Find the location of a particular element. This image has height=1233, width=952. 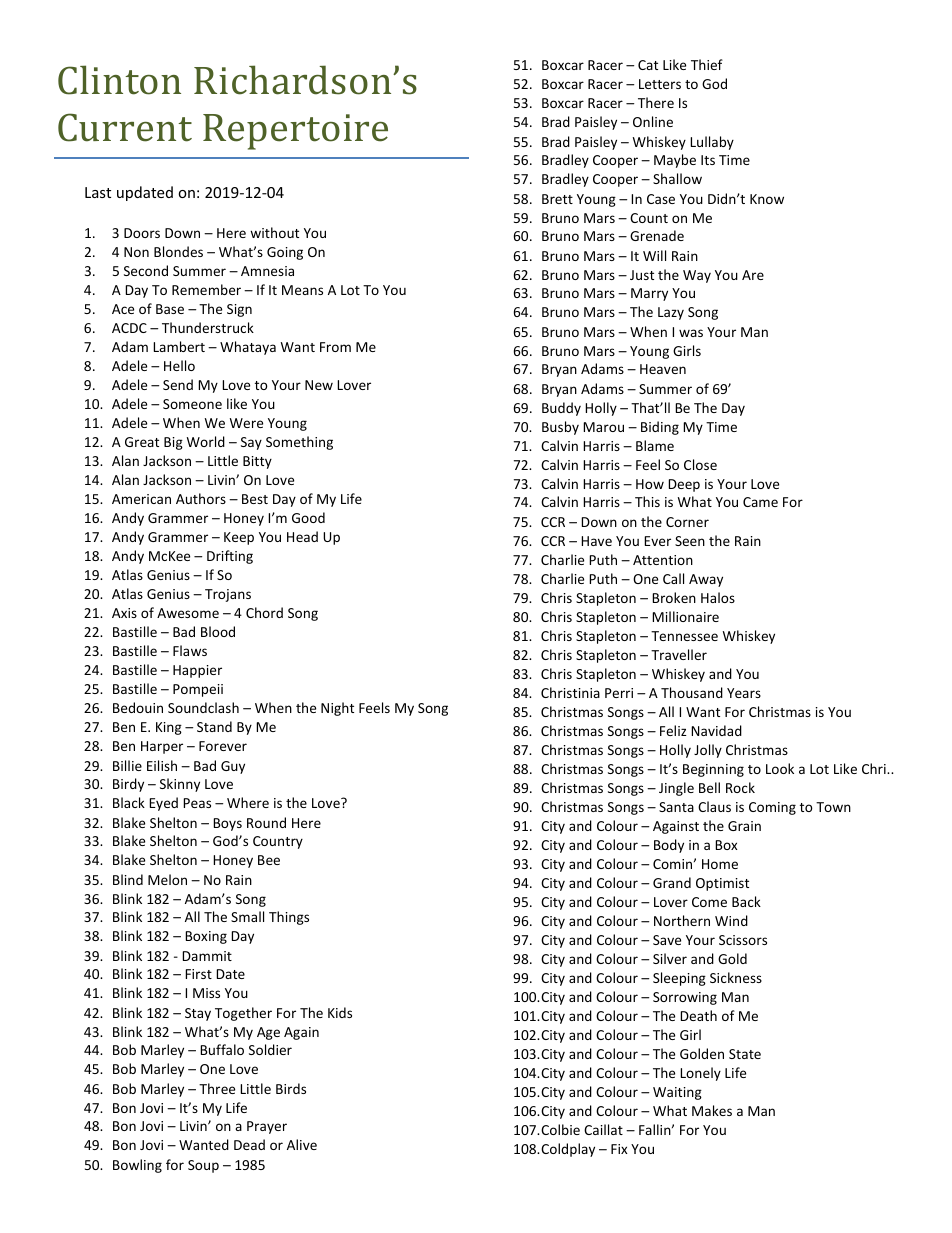

Brett is located at coordinates (557, 199).
